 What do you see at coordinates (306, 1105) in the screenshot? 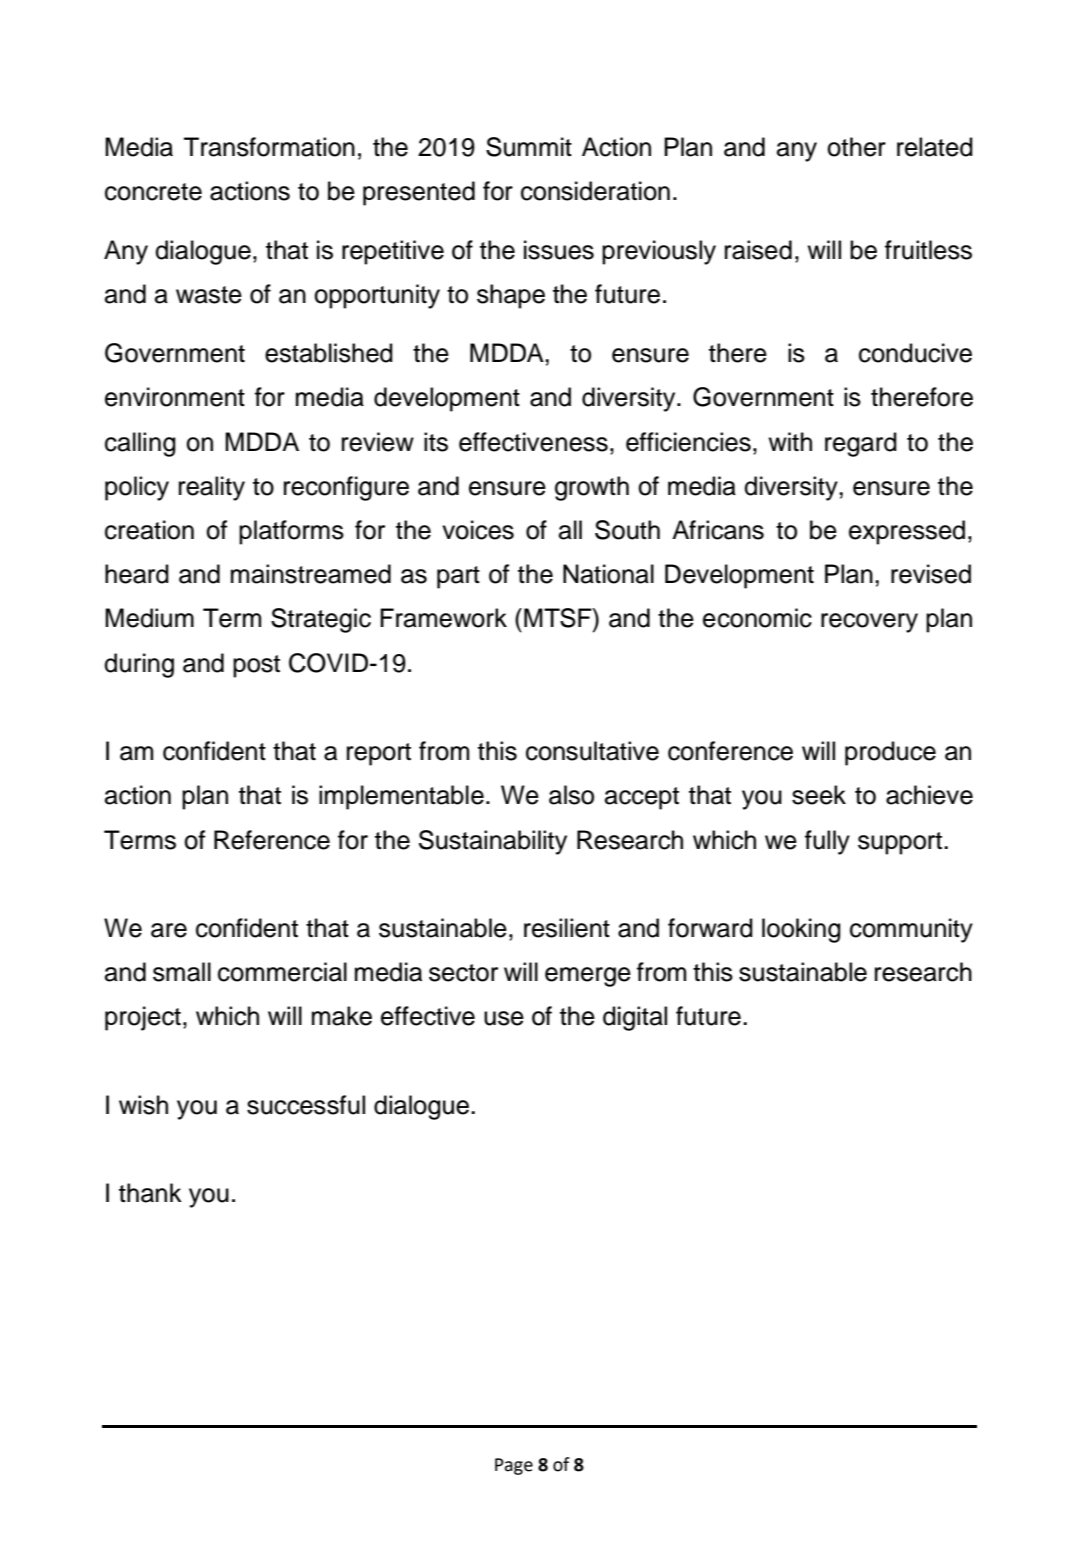
I see `successful` at bounding box center [306, 1105].
